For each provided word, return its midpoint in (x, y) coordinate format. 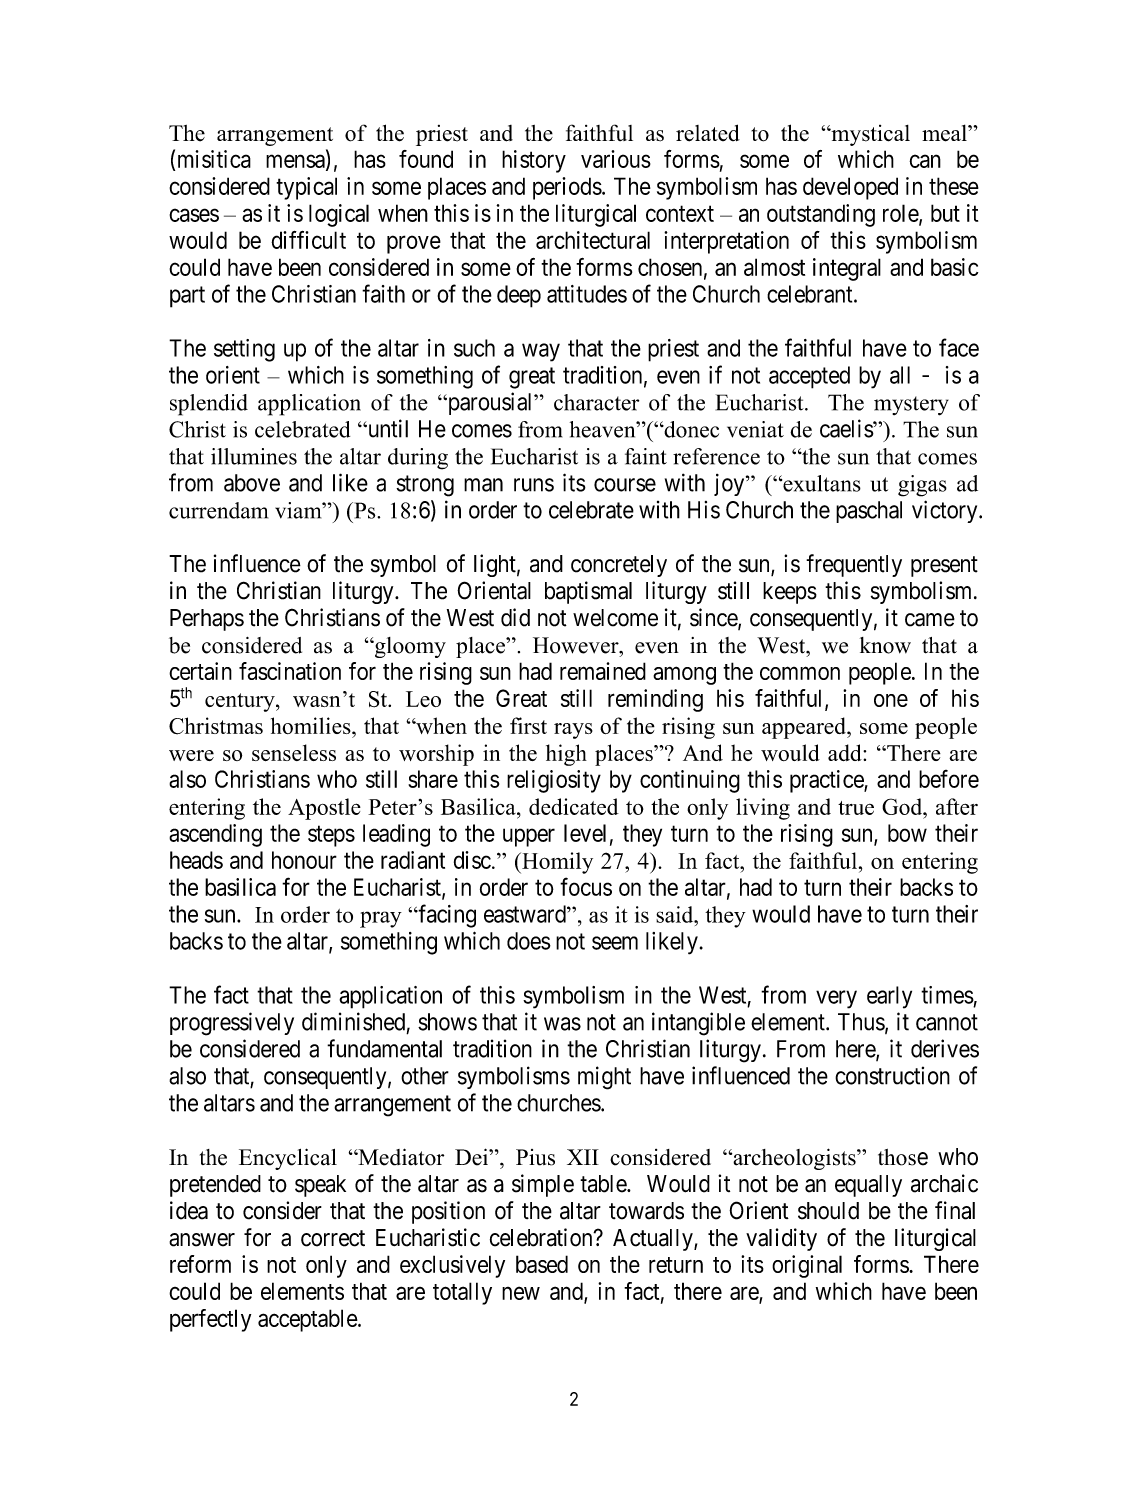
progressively (232, 1024)
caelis (847, 428)
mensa (296, 162)
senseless (294, 752)
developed (850, 188)
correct (333, 1238)
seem (615, 943)
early (889, 997)
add (846, 752)
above (252, 483)
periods (567, 188)
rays (573, 731)
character (596, 402)
